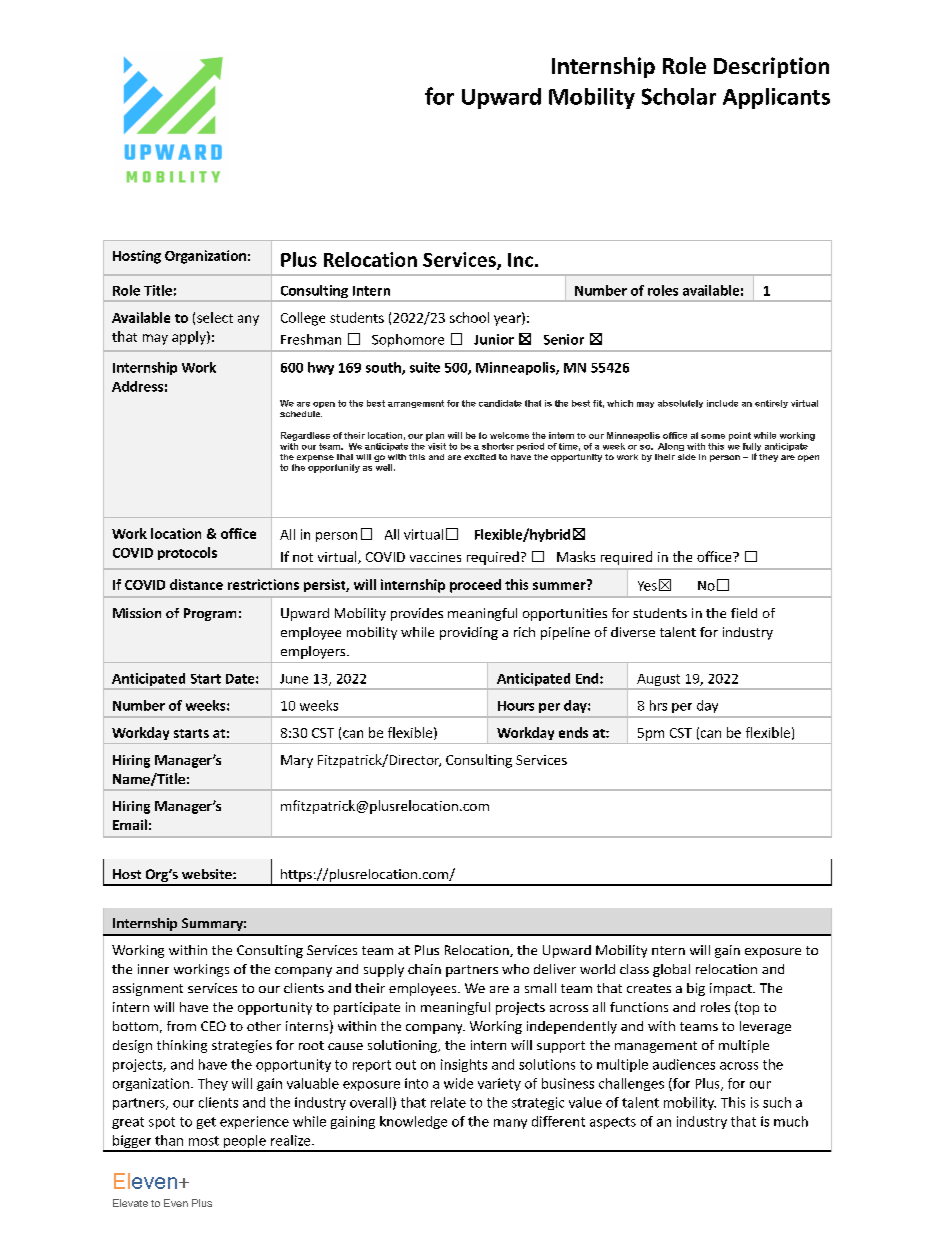 Image resolution: width=952 pixels, height=1233 pixels. What do you see at coordinates (744, 613) in the screenshot?
I see `field` at bounding box center [744, 613].
